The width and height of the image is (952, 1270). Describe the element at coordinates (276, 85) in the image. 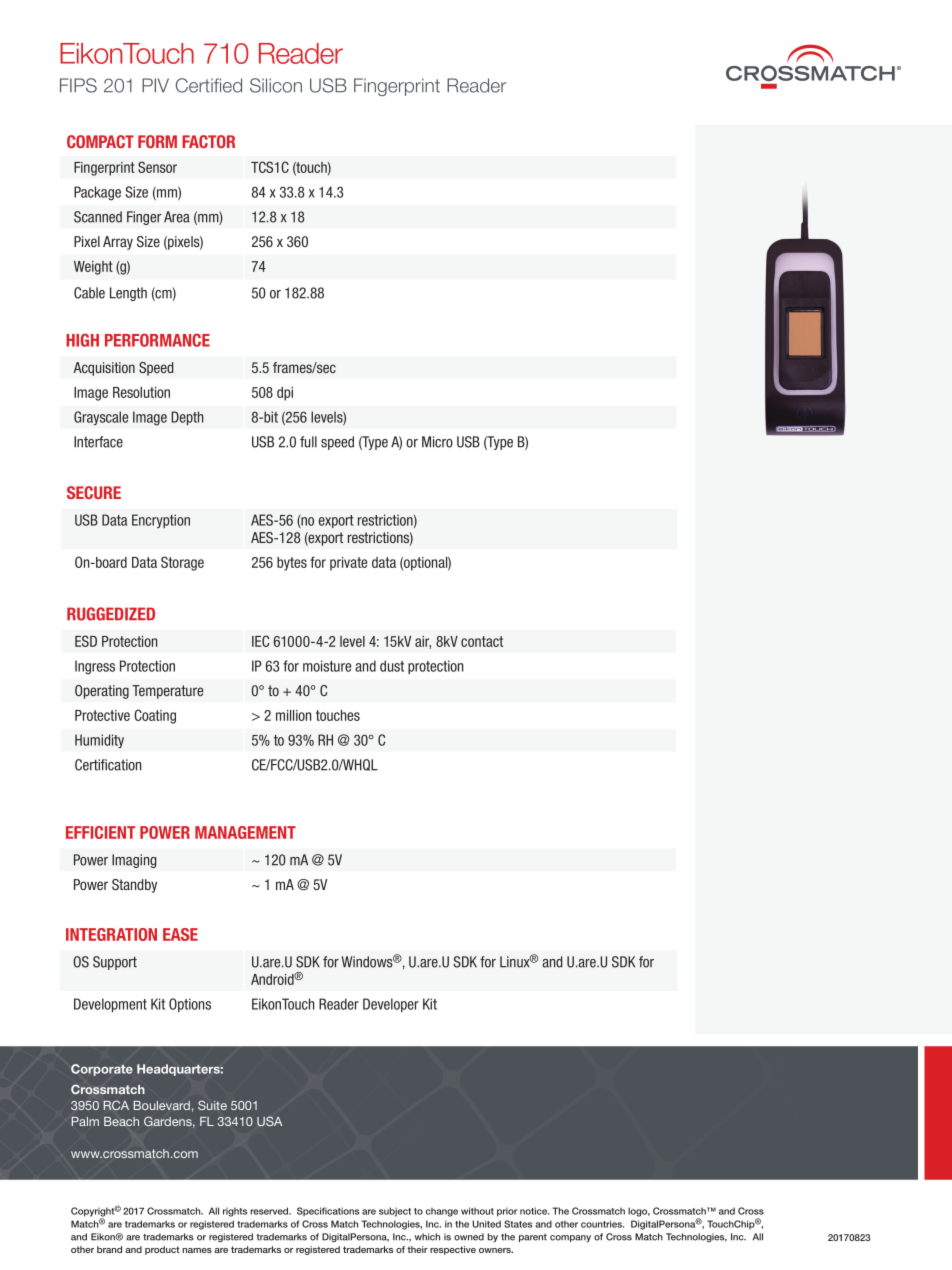

I see `Silicon` at that location.
